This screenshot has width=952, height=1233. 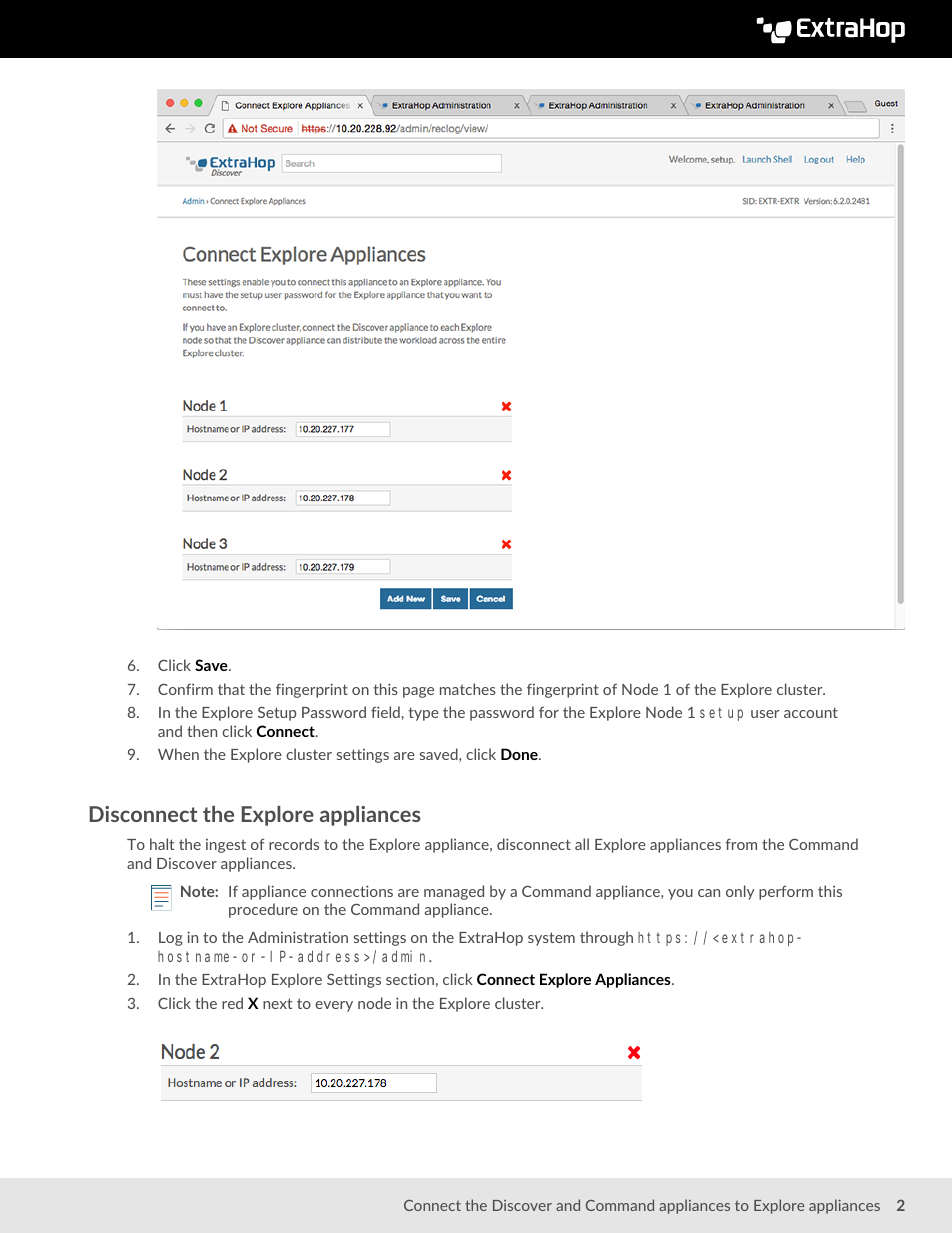 I want to click on user, so click(x=765, y=714).
